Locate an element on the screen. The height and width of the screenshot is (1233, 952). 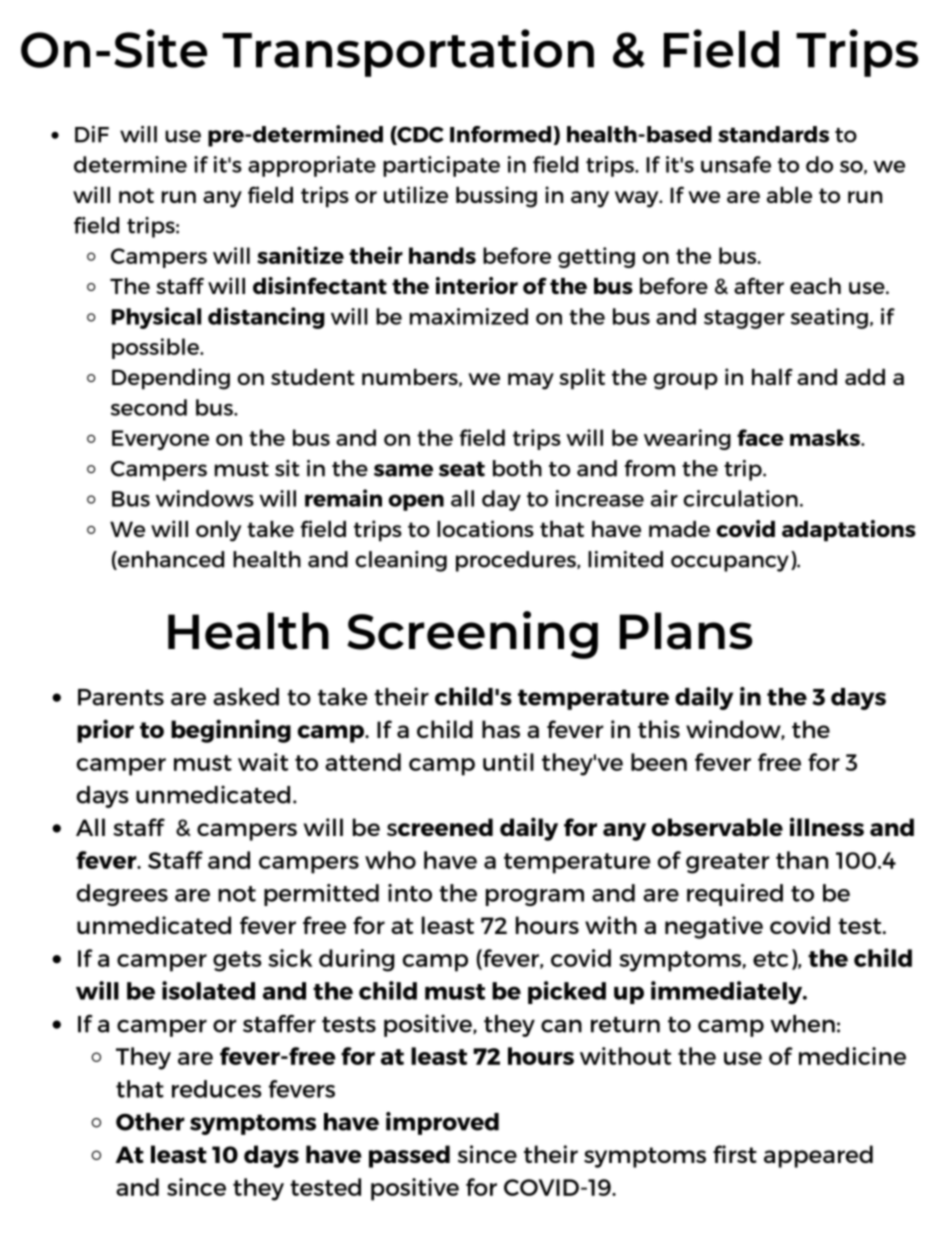
occupancy is located at coordinates (730, 563).
